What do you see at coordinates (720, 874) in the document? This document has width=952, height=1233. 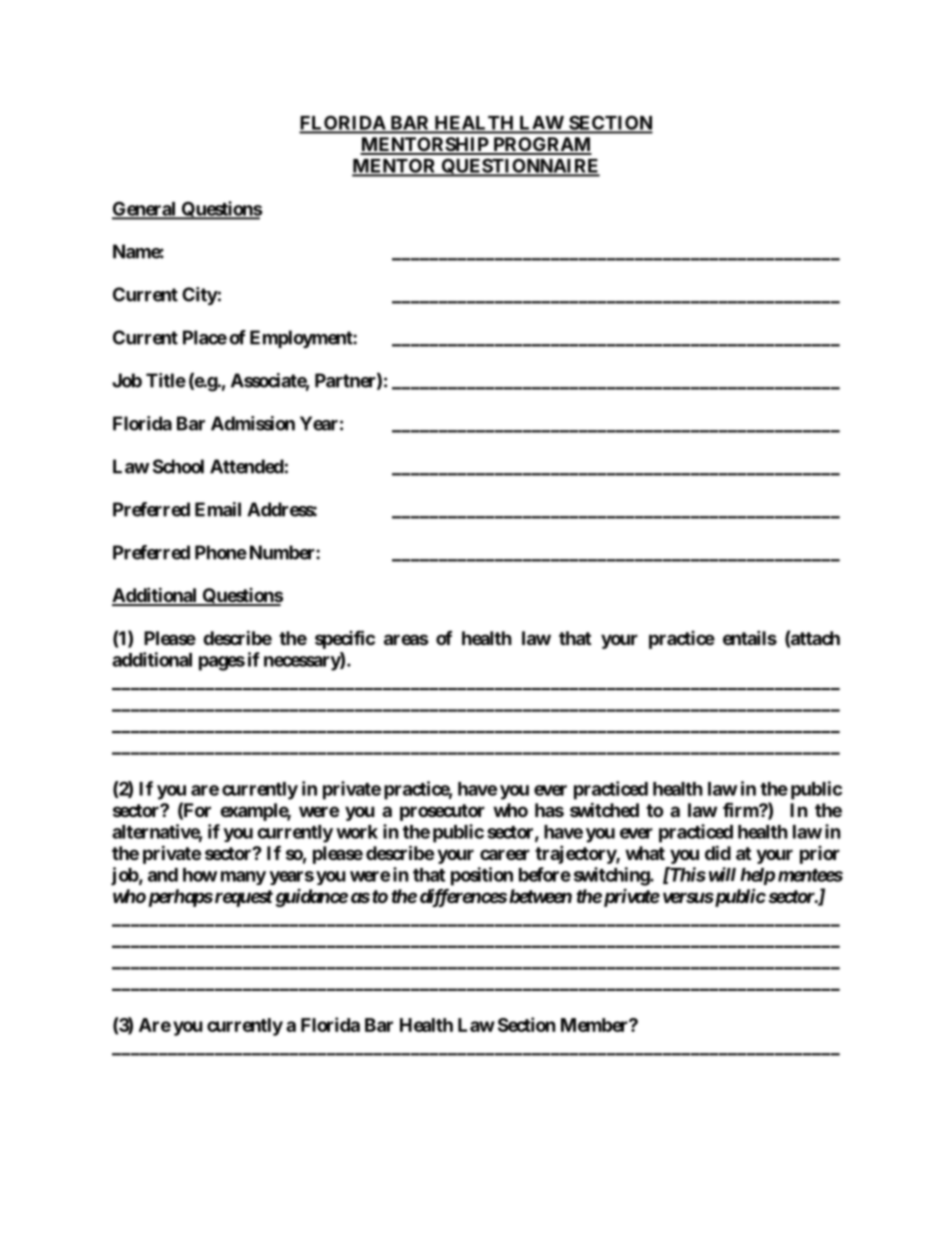 I see `will` at bounding box center [720, 874].
